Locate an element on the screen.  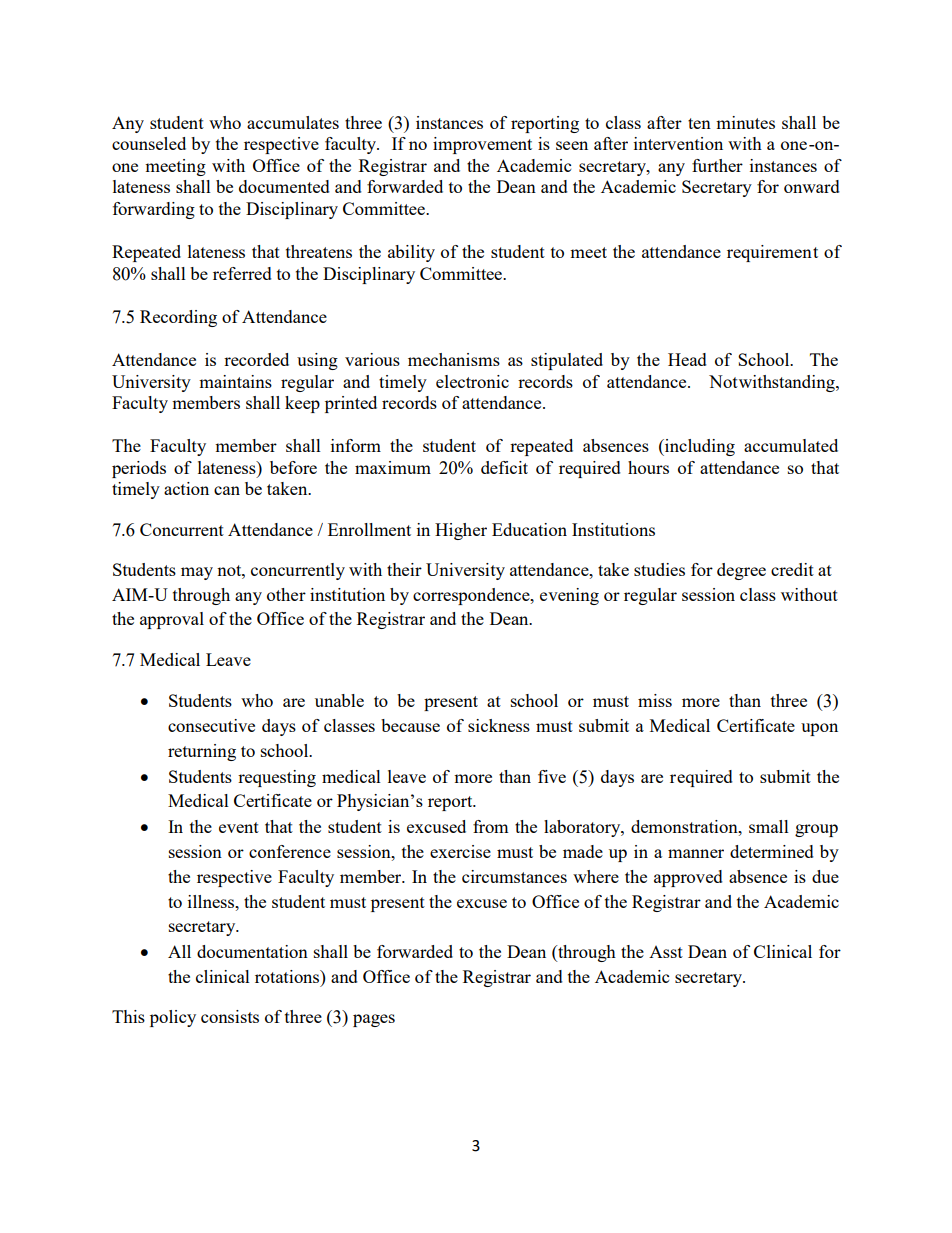
degree is located at coordinates (741, 571).
